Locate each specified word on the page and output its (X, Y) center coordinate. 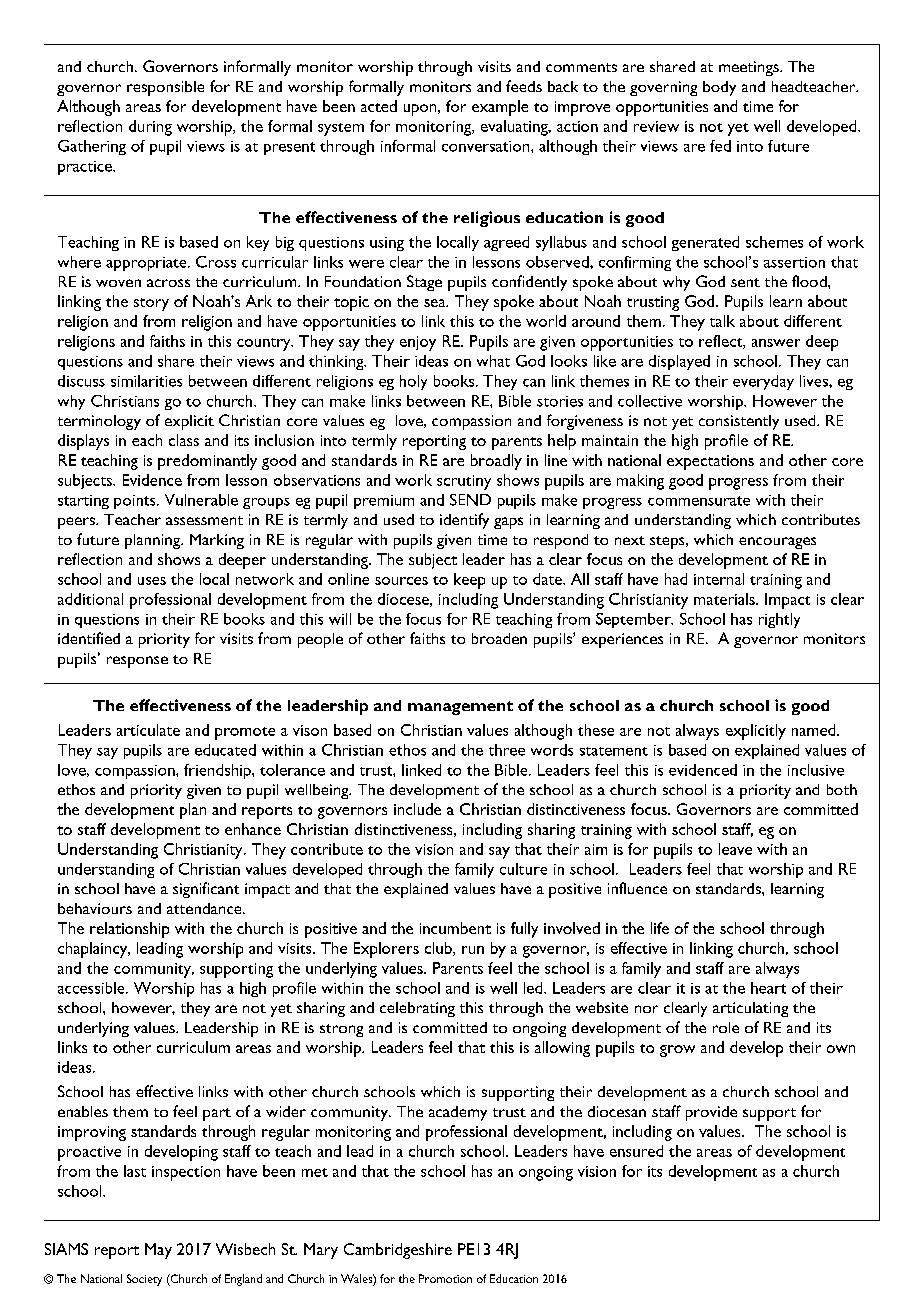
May (158, 1251)
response (137, 662)
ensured (636, 1151)
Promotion (445, 1278)
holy (413, 382)
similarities (146, 381)
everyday (763, 382)
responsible (165, 88)
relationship (129, 930)
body (719, 88)
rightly (779, 620)
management (460, 708)
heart (768, 988)
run (473, 950)
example (500, 108)
